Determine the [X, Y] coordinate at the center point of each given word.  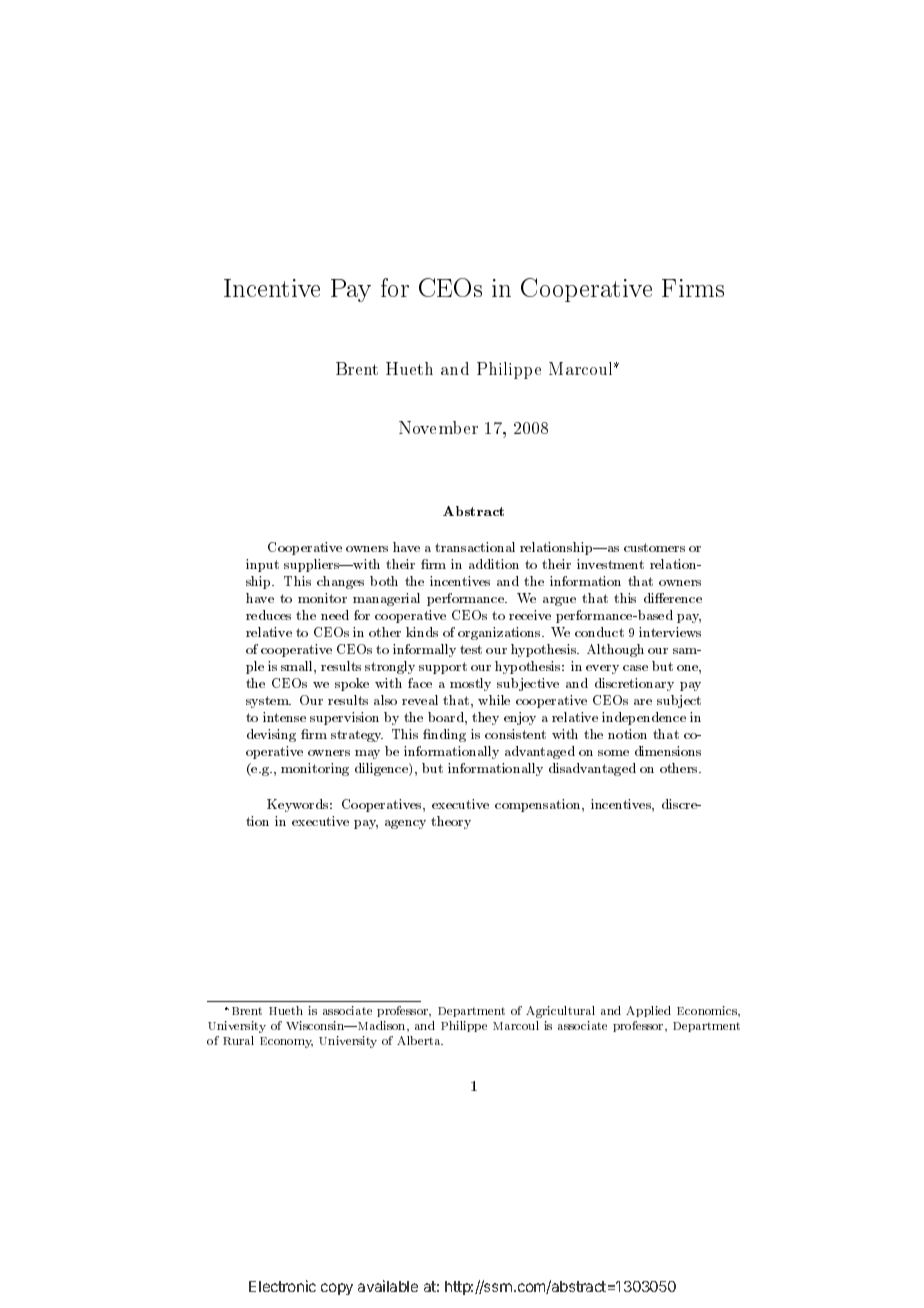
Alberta [420, 1040]
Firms [693, 288]
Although [615, 650]
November [438, 427]
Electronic [282, 1286]
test [471, 649]
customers [654, 547]
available [388, 1286]
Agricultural [560, 1012]
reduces [268, 615]
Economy [286, 1042]
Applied [648, 1011]
